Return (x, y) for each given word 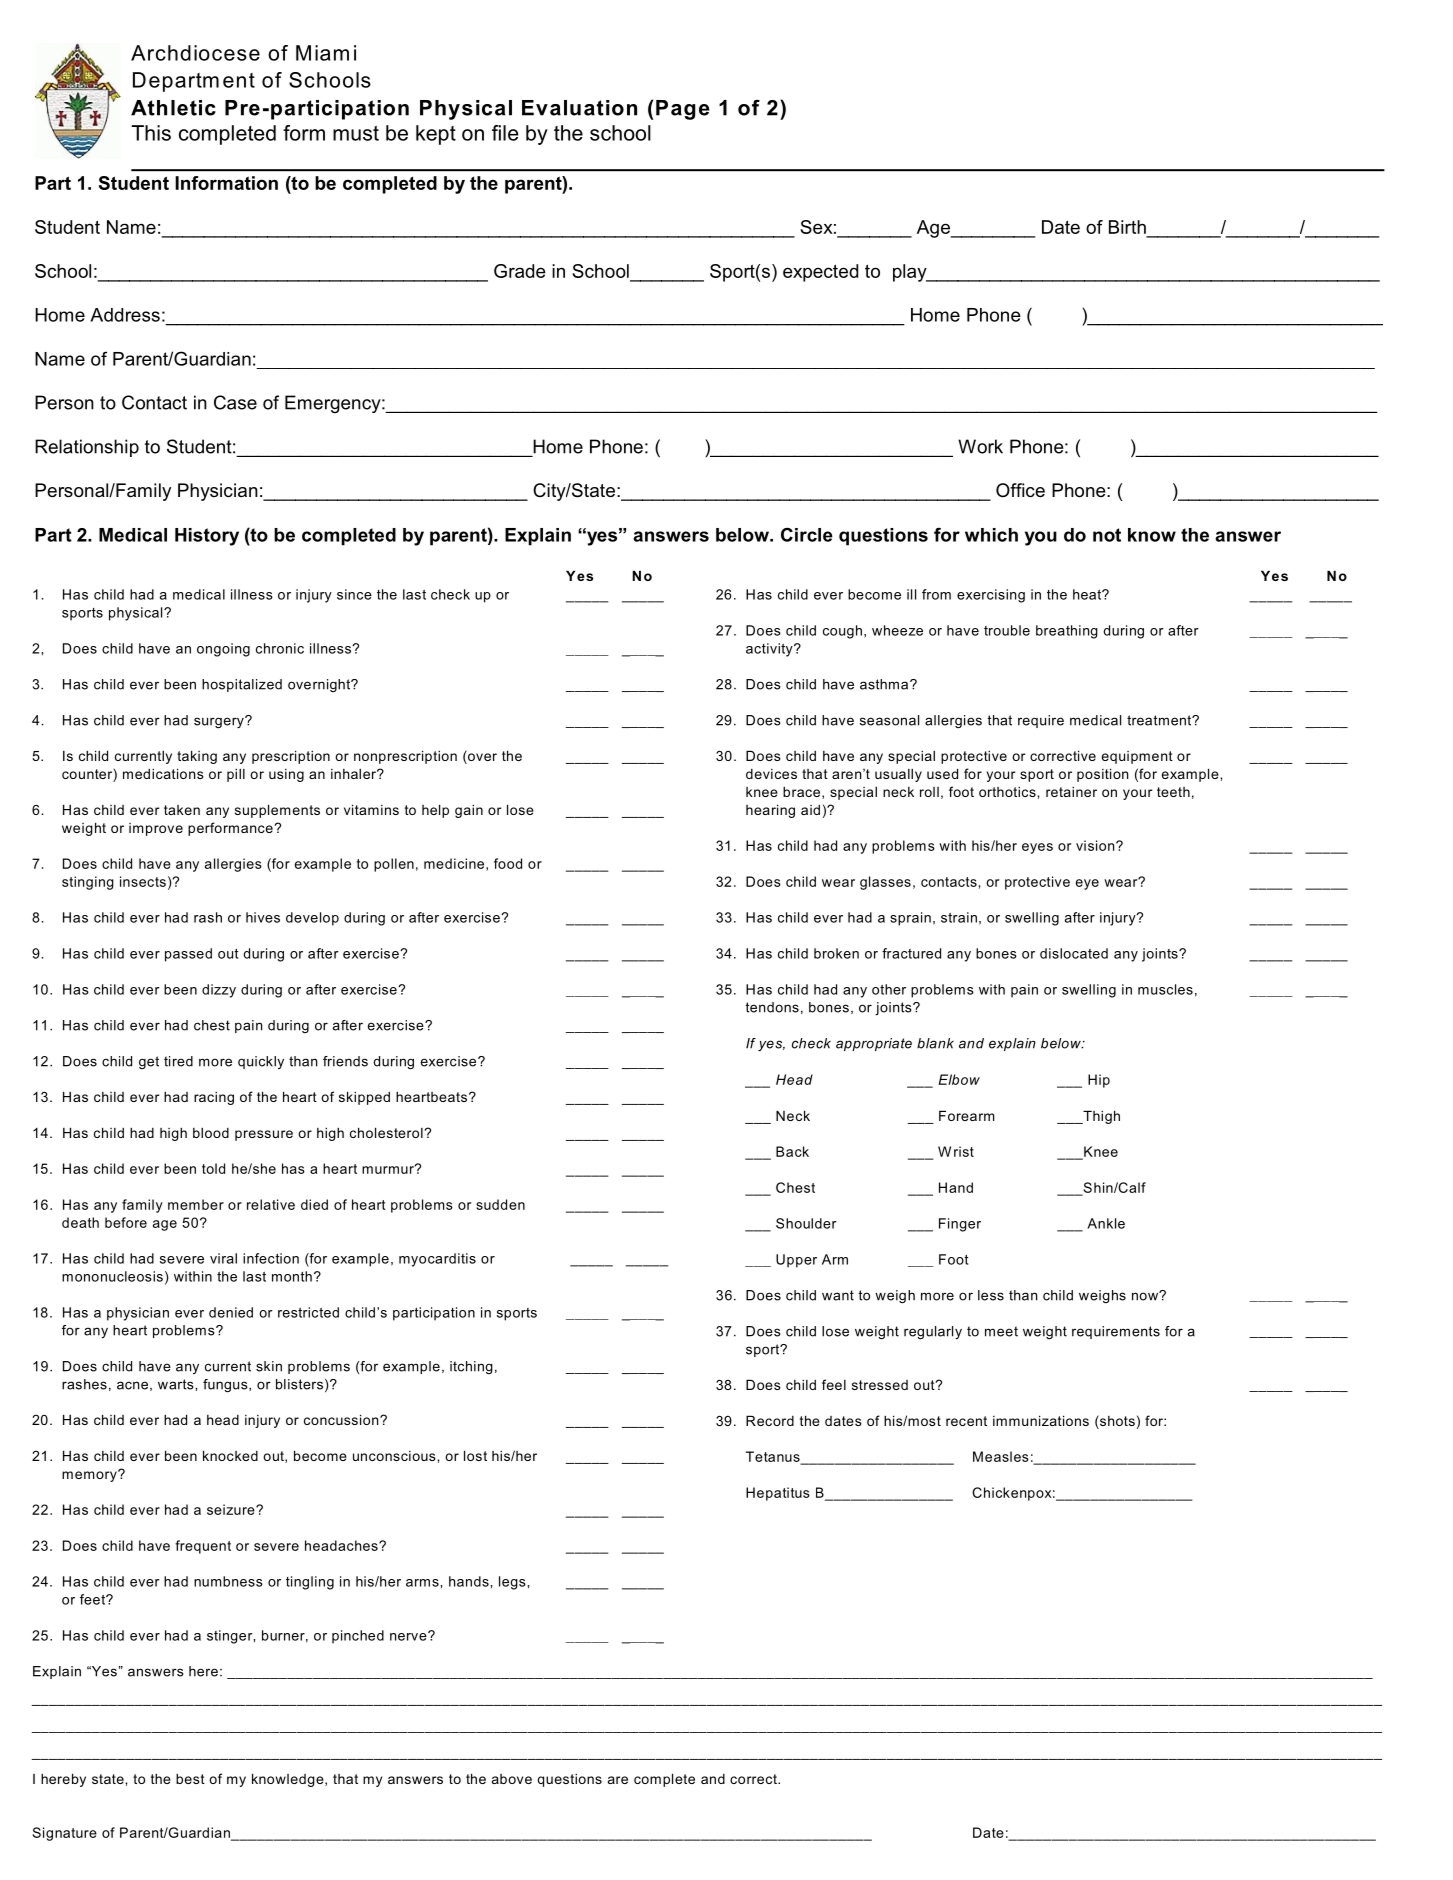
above (512, 1779)
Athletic (173, 108)
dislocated (1074, 953)
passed (188, 955)
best (190, 1779)
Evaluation (579, 108)
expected (820, 273)
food (508, 863)
